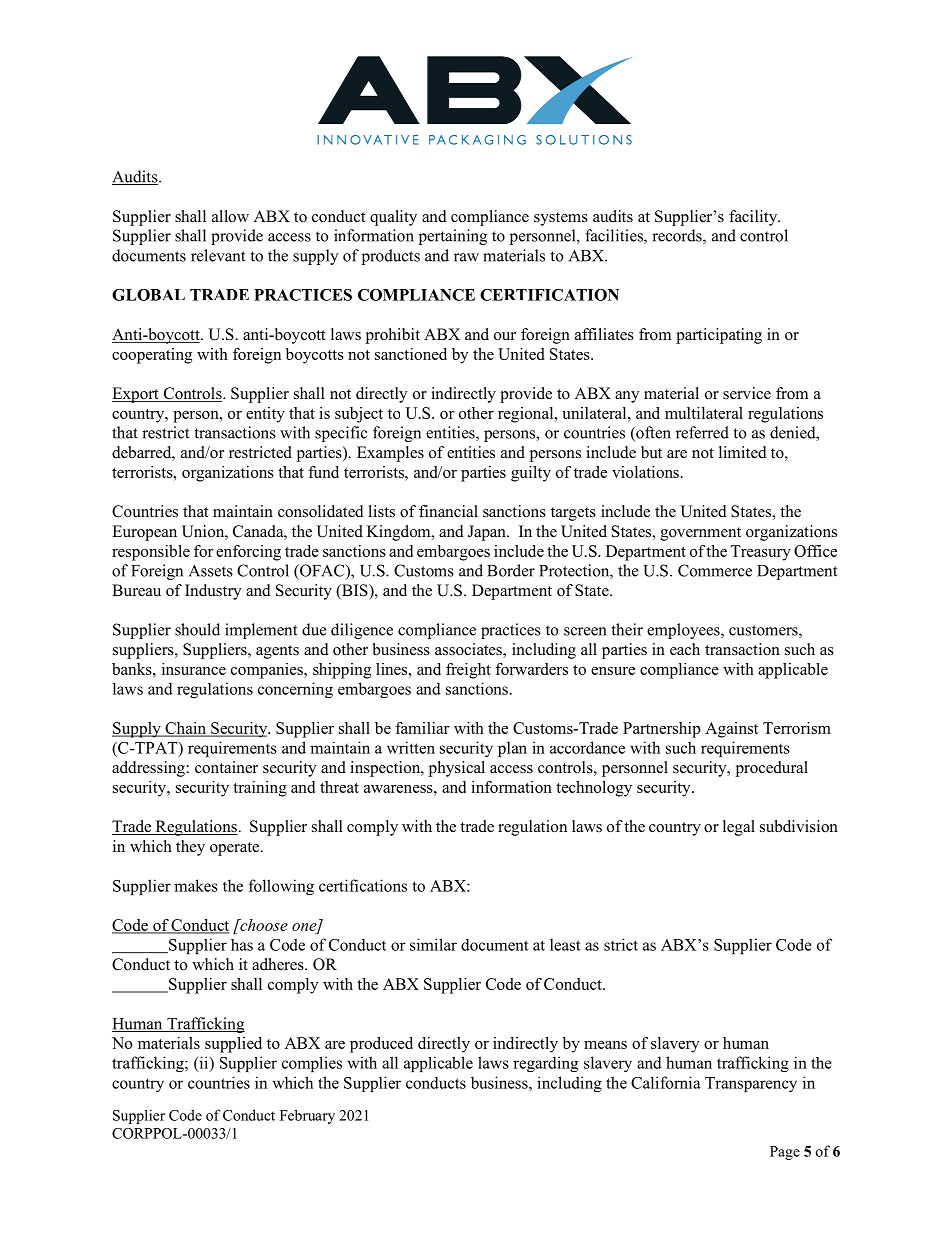 Image resolution: width=952 pixels, height=1233 pixels. What do you see at coordinates (248, 553) in the document?
I see `enforcing` at bounding box center [248, 553].
